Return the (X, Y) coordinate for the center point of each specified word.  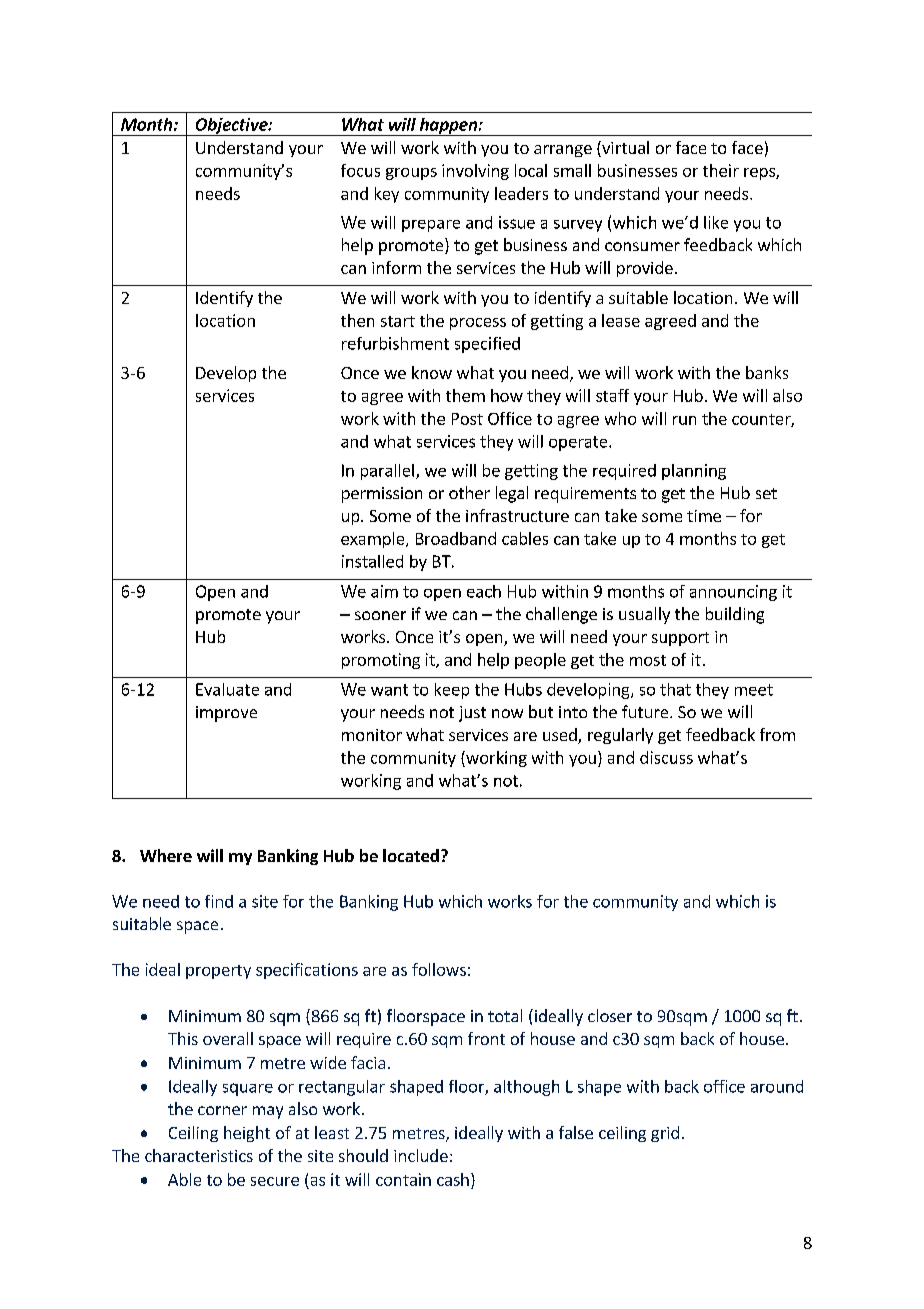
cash (453, 1179)
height (247, 1134)
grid (665, 1134)
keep (452, 691)
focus (360, 170)
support (680, 639)
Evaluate (227, 689)
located (411, 855)
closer (610, 1015)
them (465, 395)
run (684, 420)
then (357, 320)
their (721, 170)
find (219, 901)
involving (475, 172)
